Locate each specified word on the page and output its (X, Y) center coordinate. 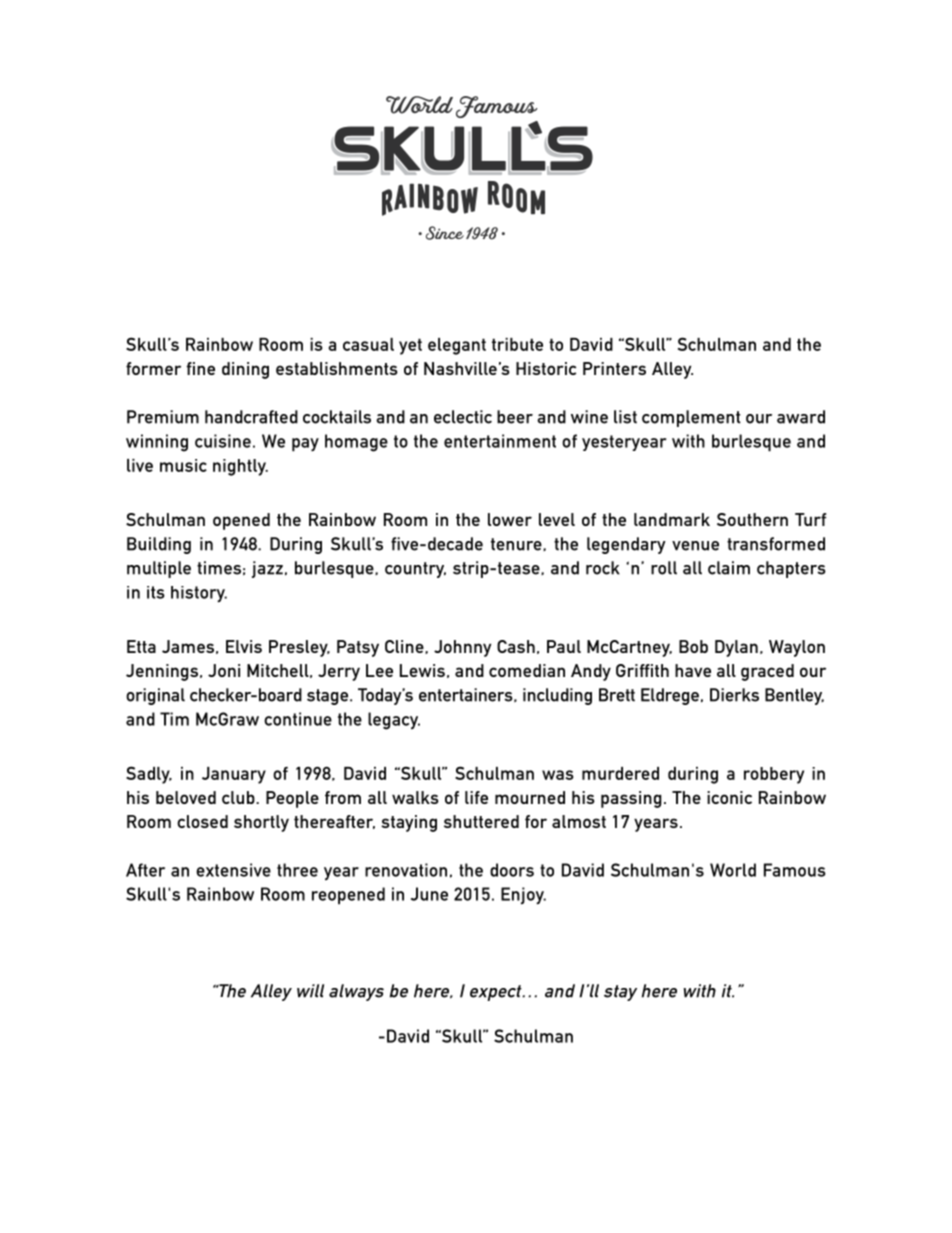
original (155, 696)
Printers (614, 368)
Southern (752, 519)
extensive (233, 870)
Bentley (794, 696)
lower (510, 519)
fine (201, 368)
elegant (457, 346)
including (557, 696)
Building (159, 545)
